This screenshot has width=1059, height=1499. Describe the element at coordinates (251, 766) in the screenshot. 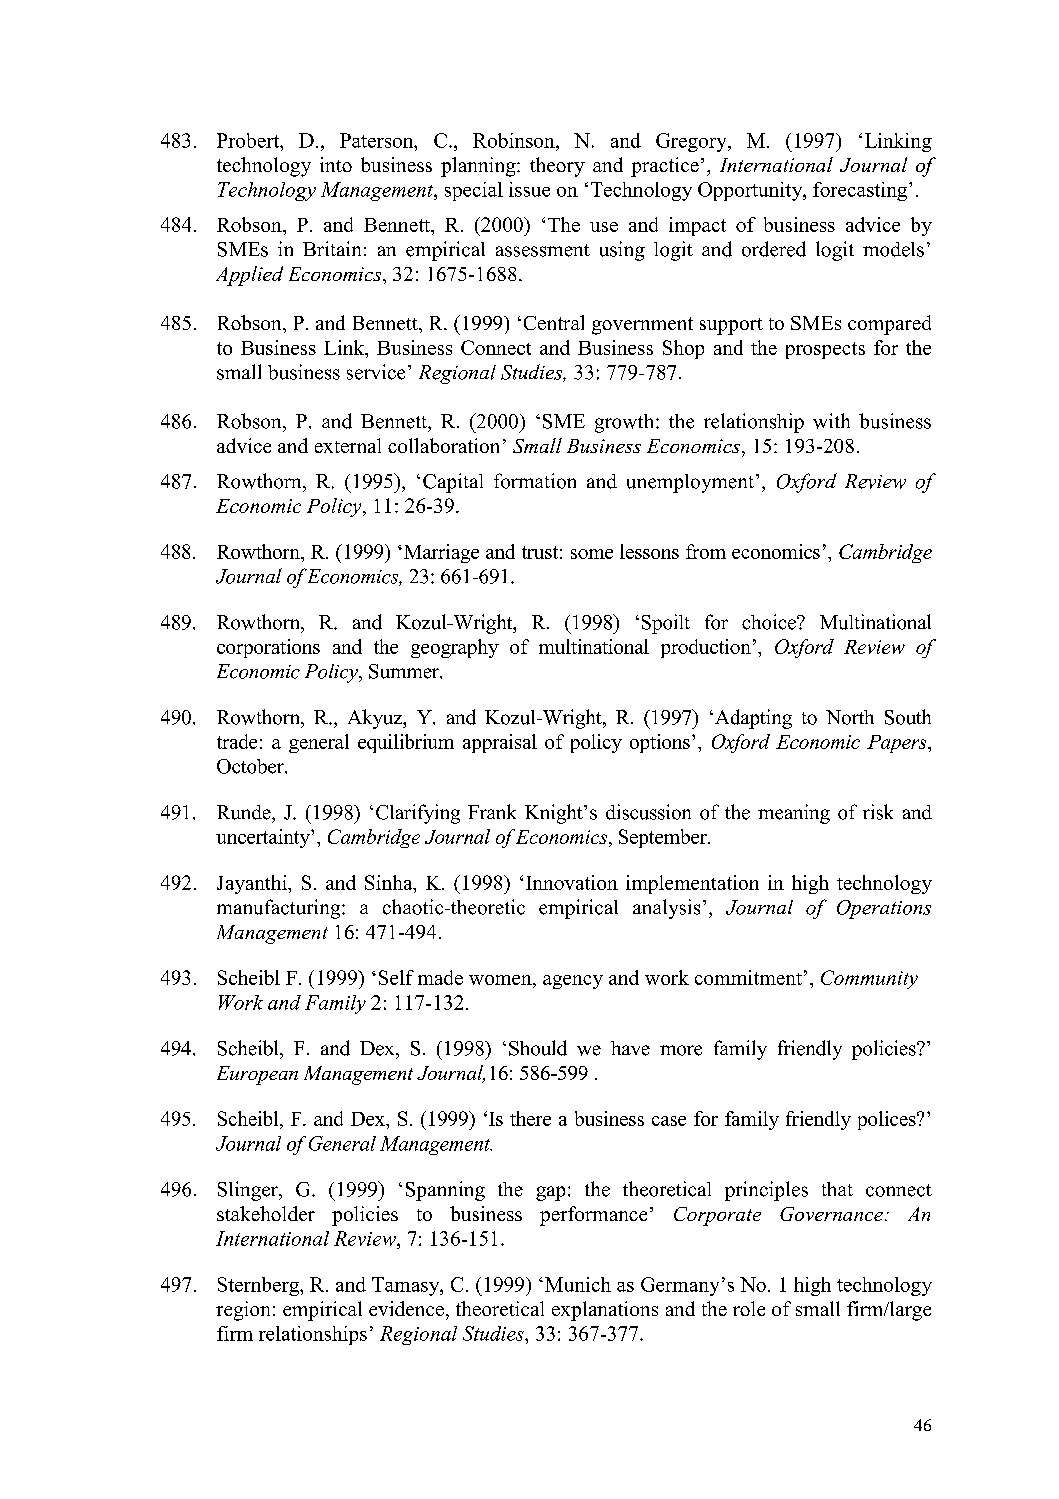

I see `October` at that location.
